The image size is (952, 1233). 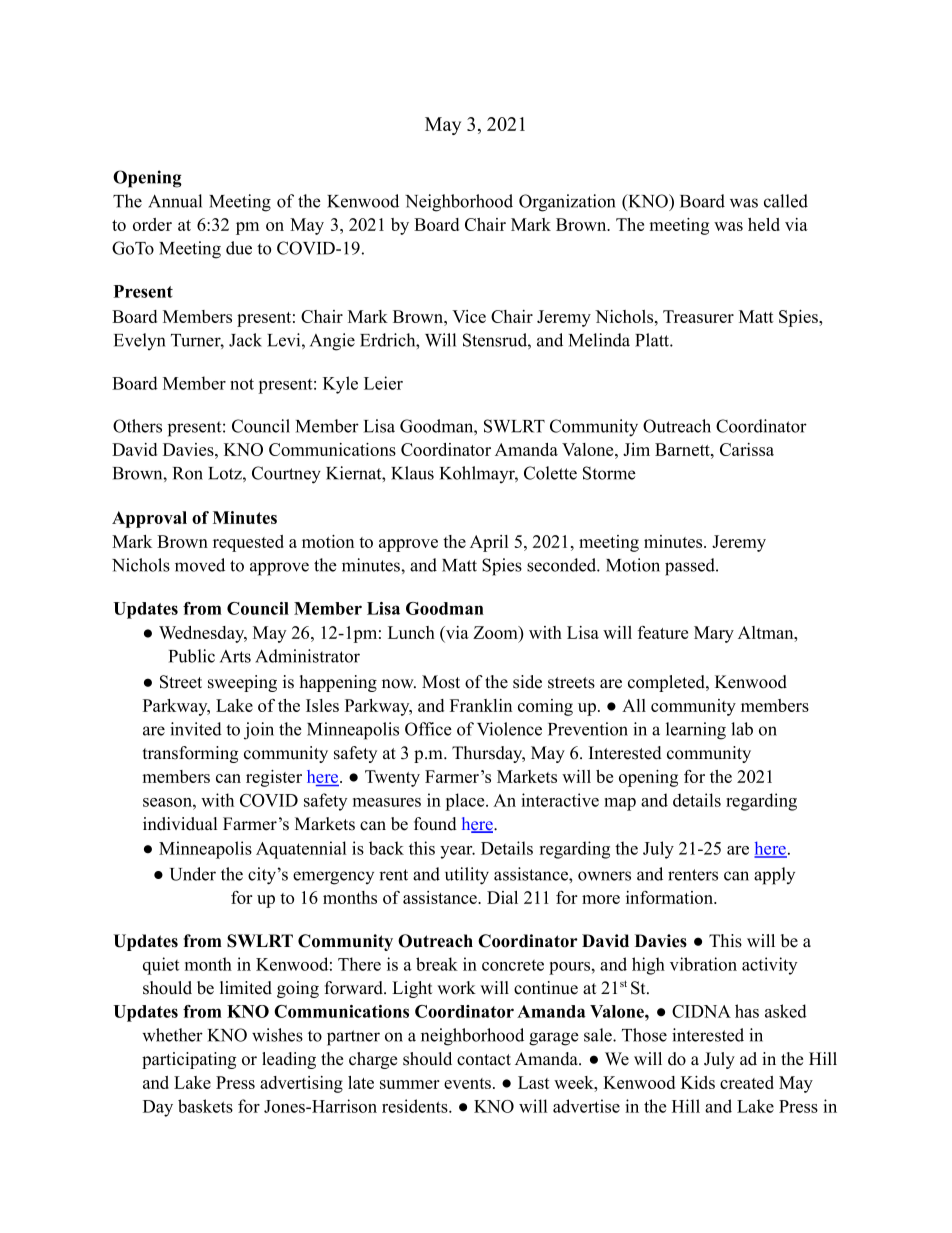 I want to click on held, so click(x=764, y=224).
